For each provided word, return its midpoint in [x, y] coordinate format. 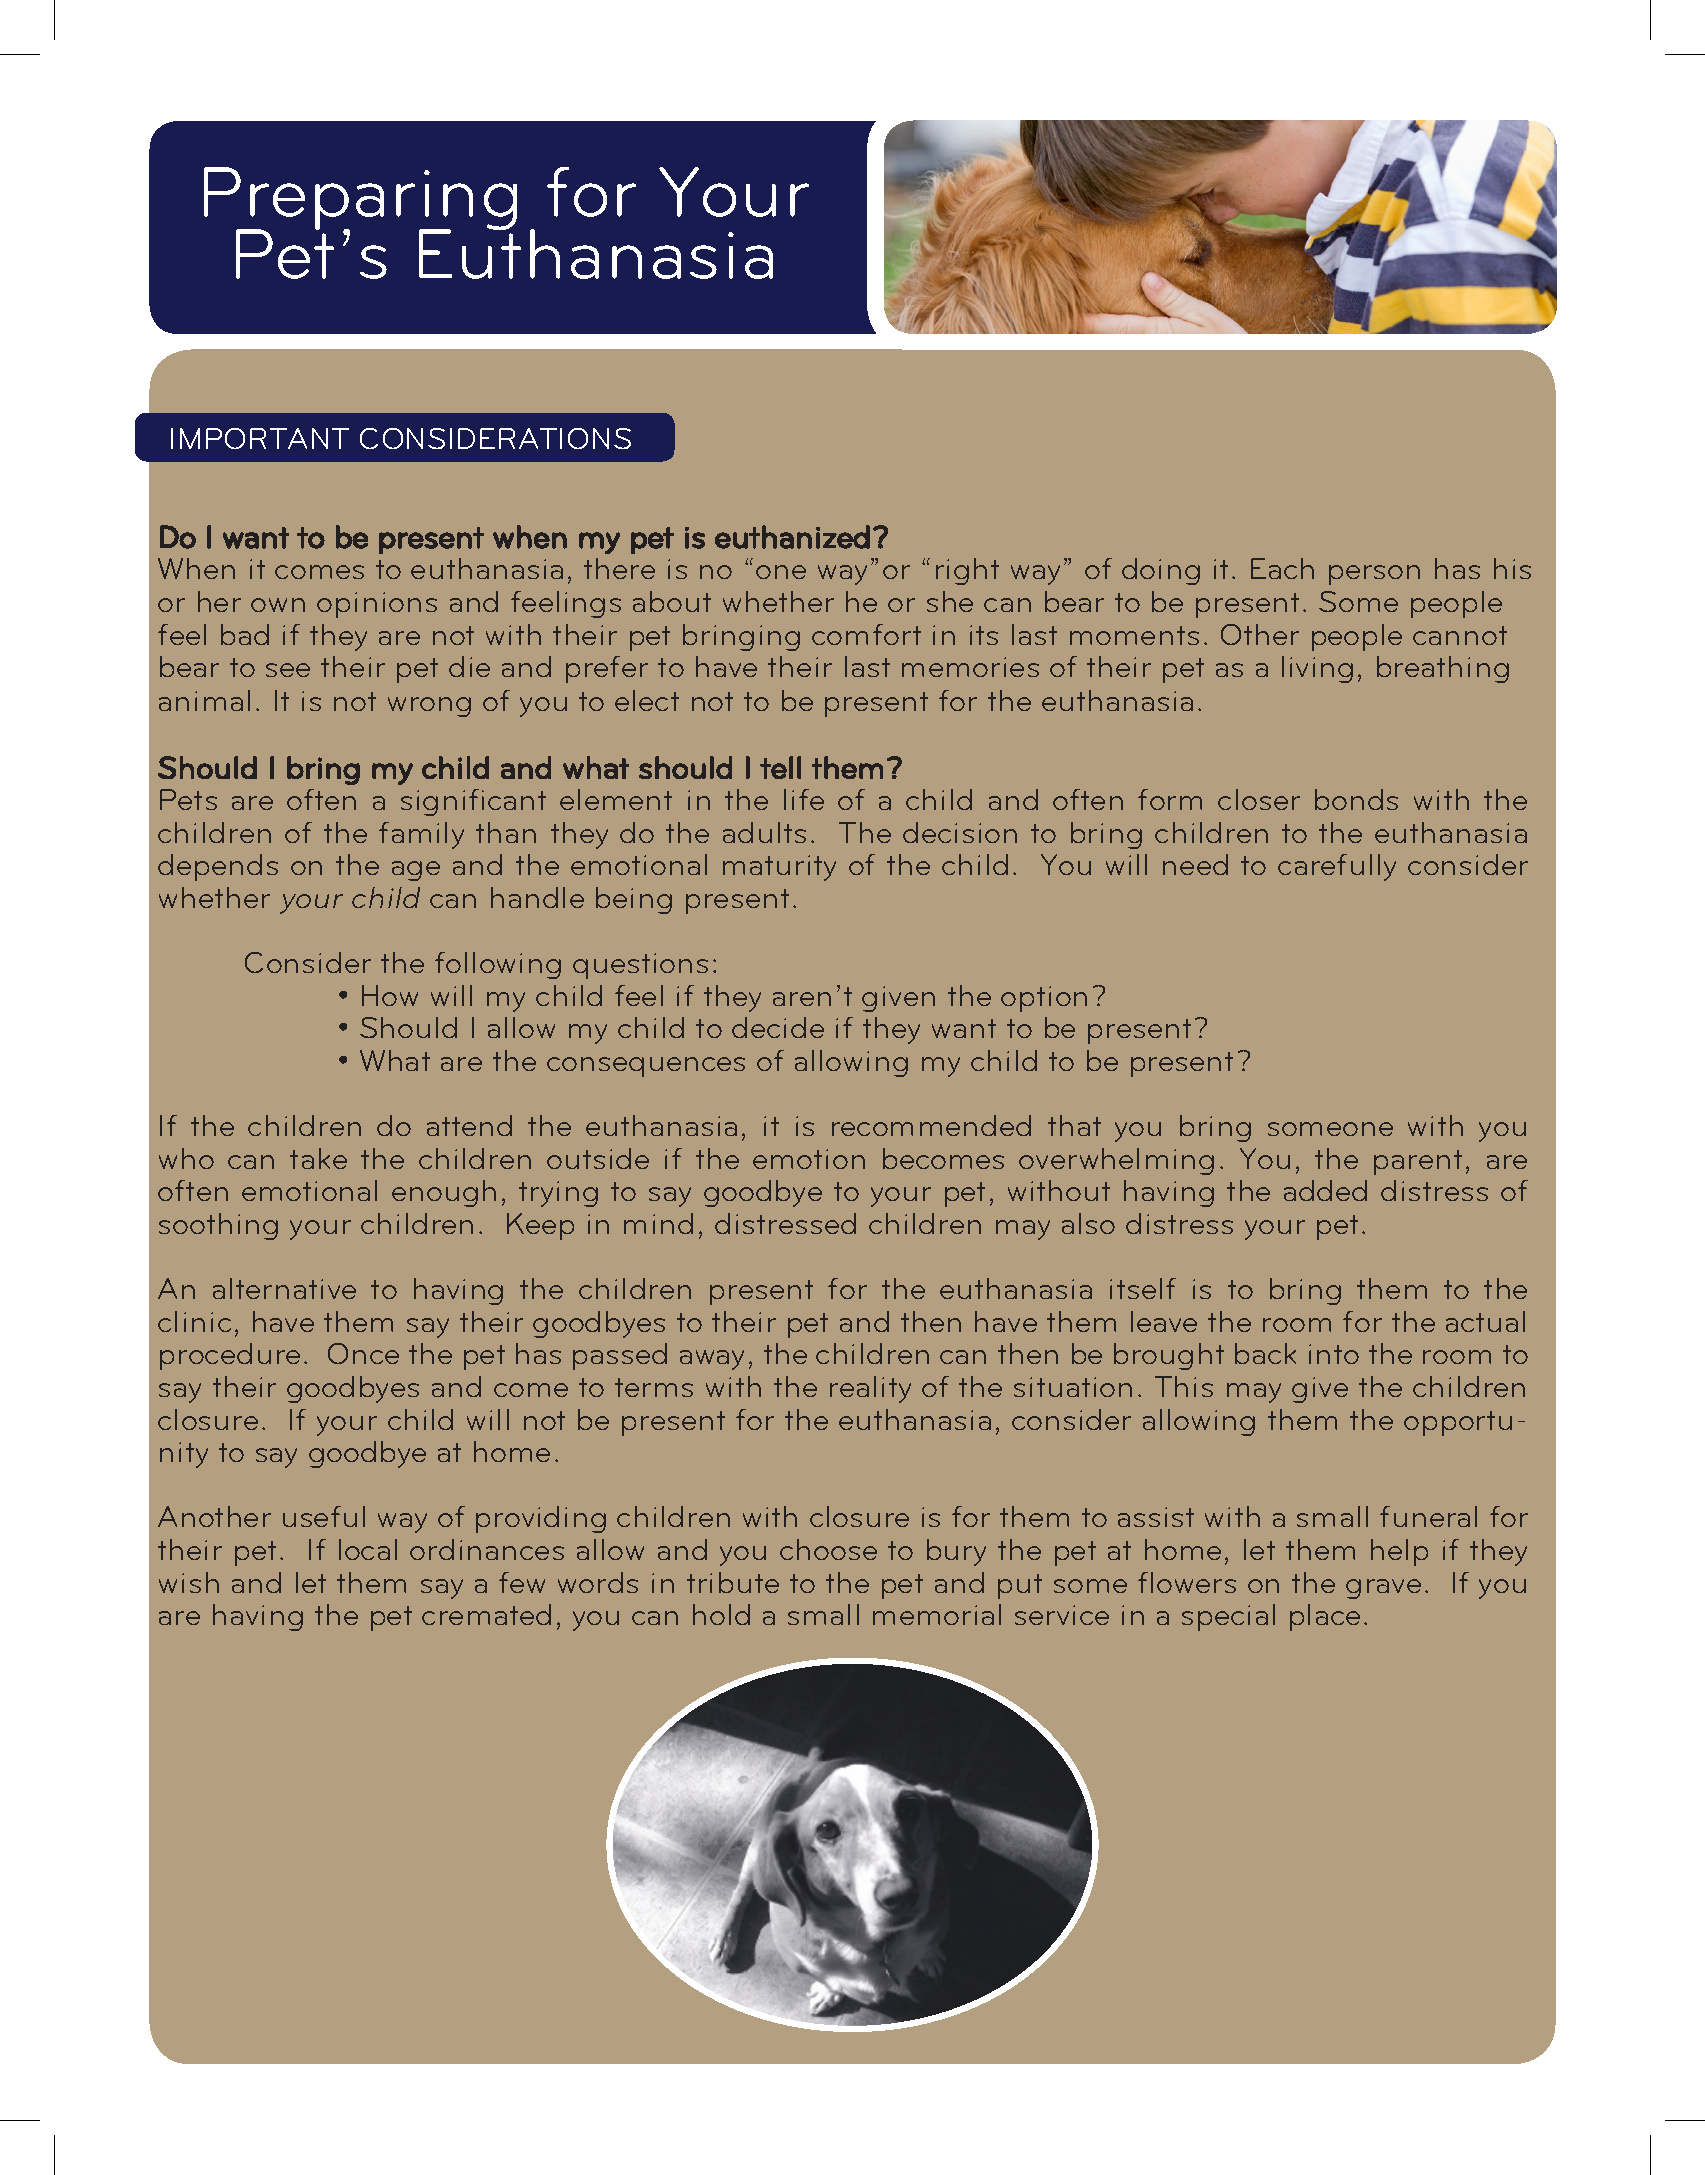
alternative [284, 1288]
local [368, 1549]
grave [1383, 1589]
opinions [377, 605]
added [1325, 1190]
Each [1282, 568]
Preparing [360, 200]
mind [658, 1223]
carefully [1337, 867]
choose [828, 1549]
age [416, 871]
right [967, 571]
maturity [779, 868]
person [1374, 575]
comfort [866, 634]
